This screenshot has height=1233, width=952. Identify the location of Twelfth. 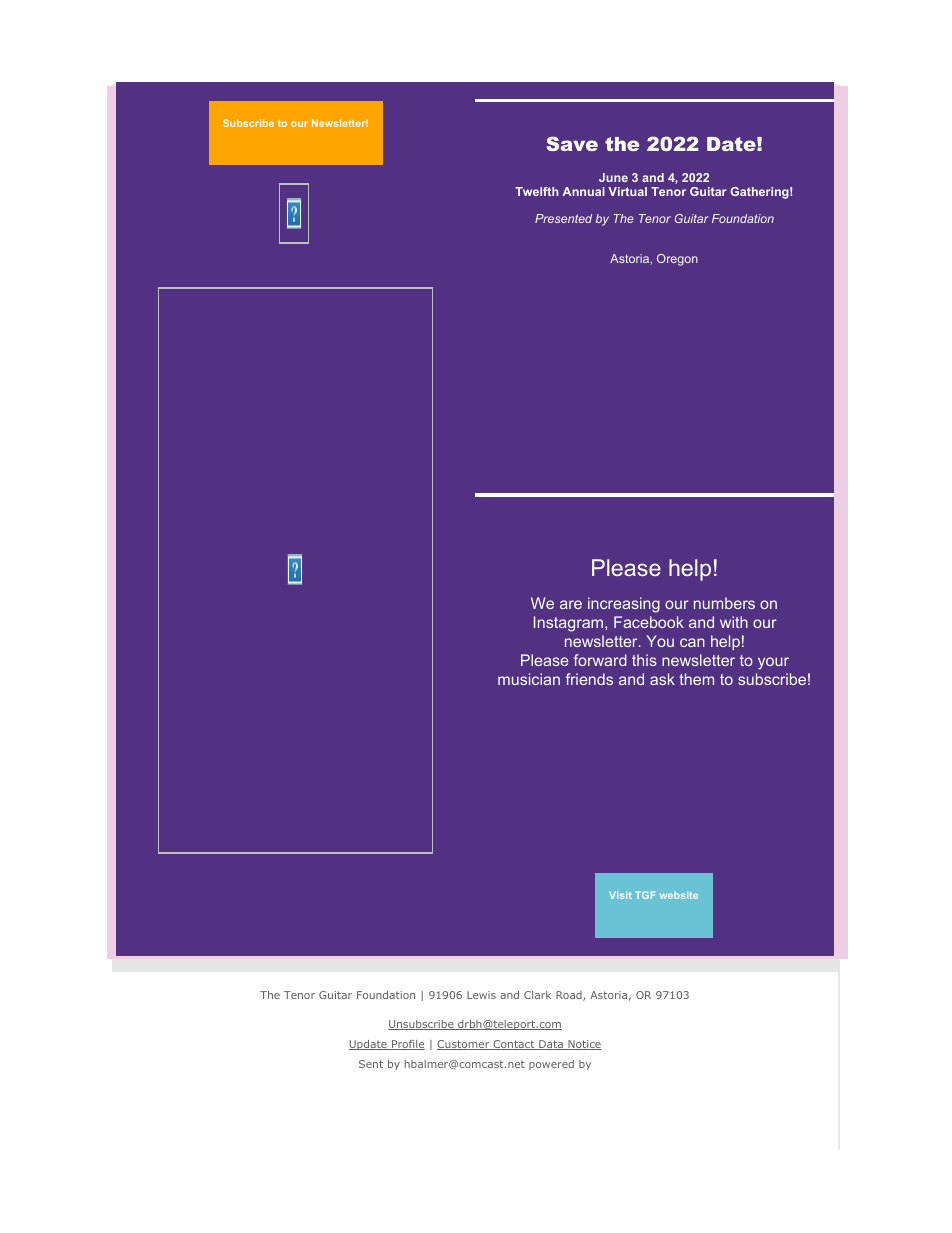
(537, 191).
